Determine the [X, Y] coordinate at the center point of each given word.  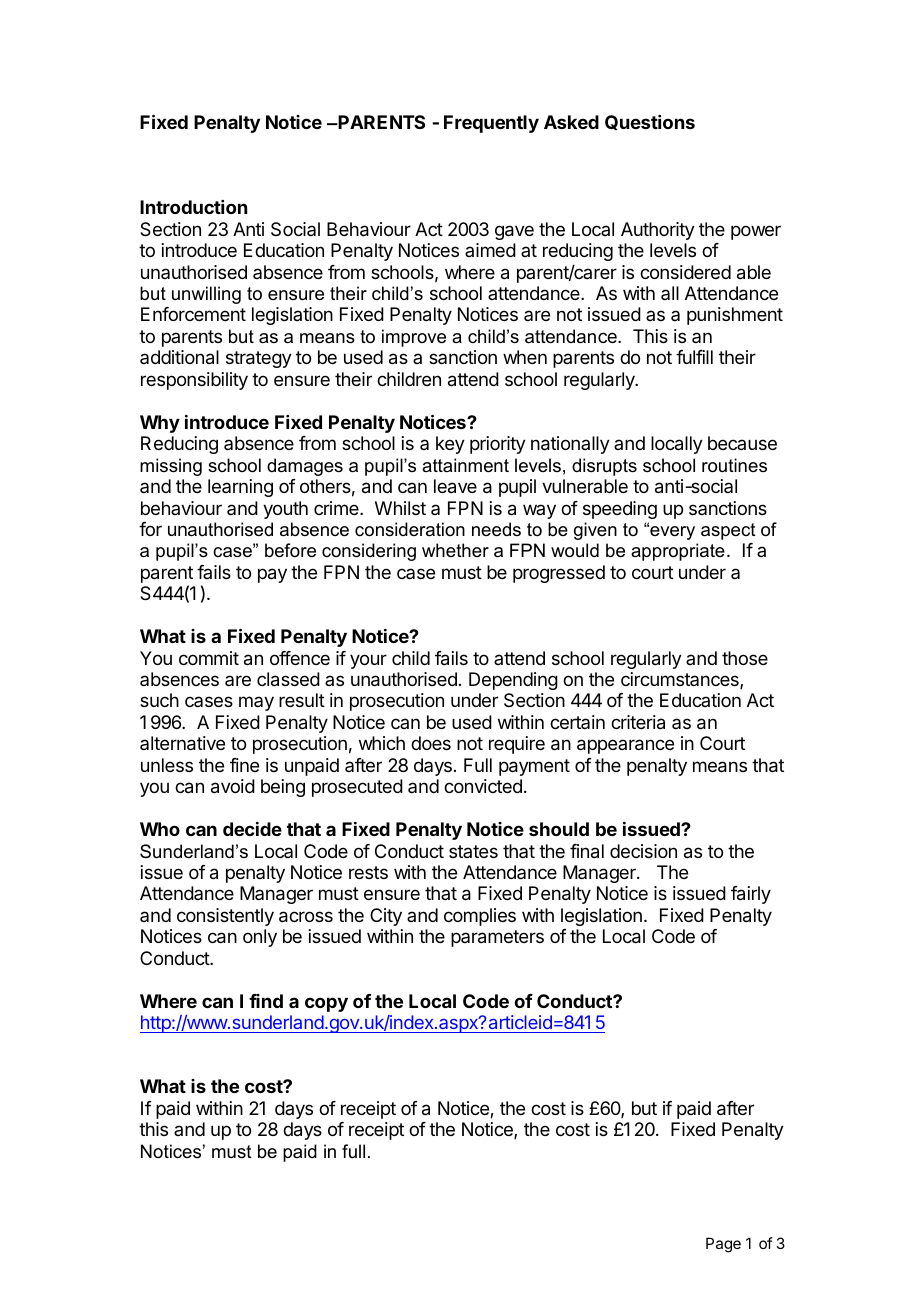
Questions [650, 122]
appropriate [678, 552]
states [473, 851]
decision [643, 851]
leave [455, 486]
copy [326, 1004]
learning [240, 488]
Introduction [193, 207]
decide [252, 829]
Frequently [491, 124]
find [266, 1001]
